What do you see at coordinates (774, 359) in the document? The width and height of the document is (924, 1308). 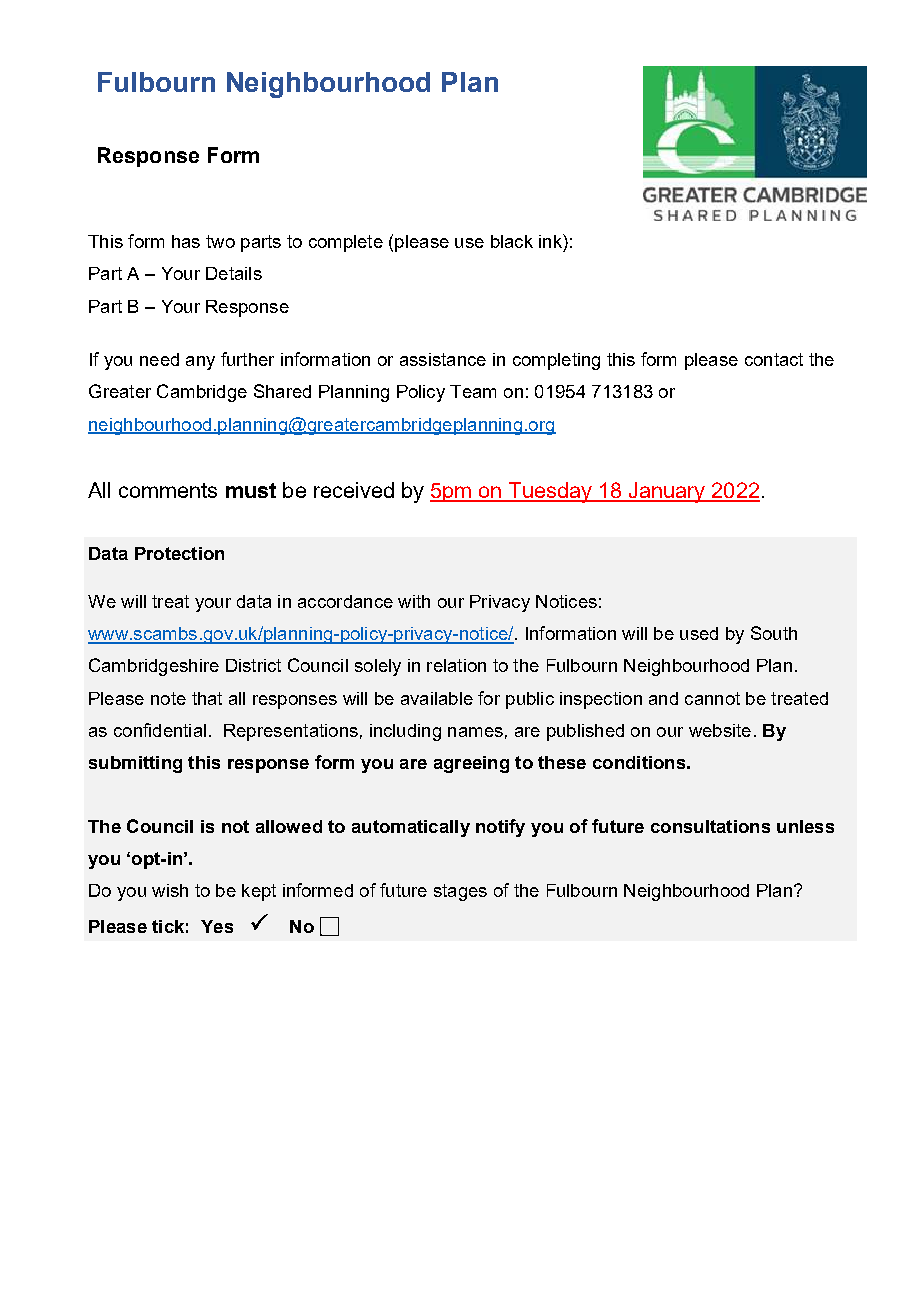 I see `contact` at bounding box center [774, 359].
